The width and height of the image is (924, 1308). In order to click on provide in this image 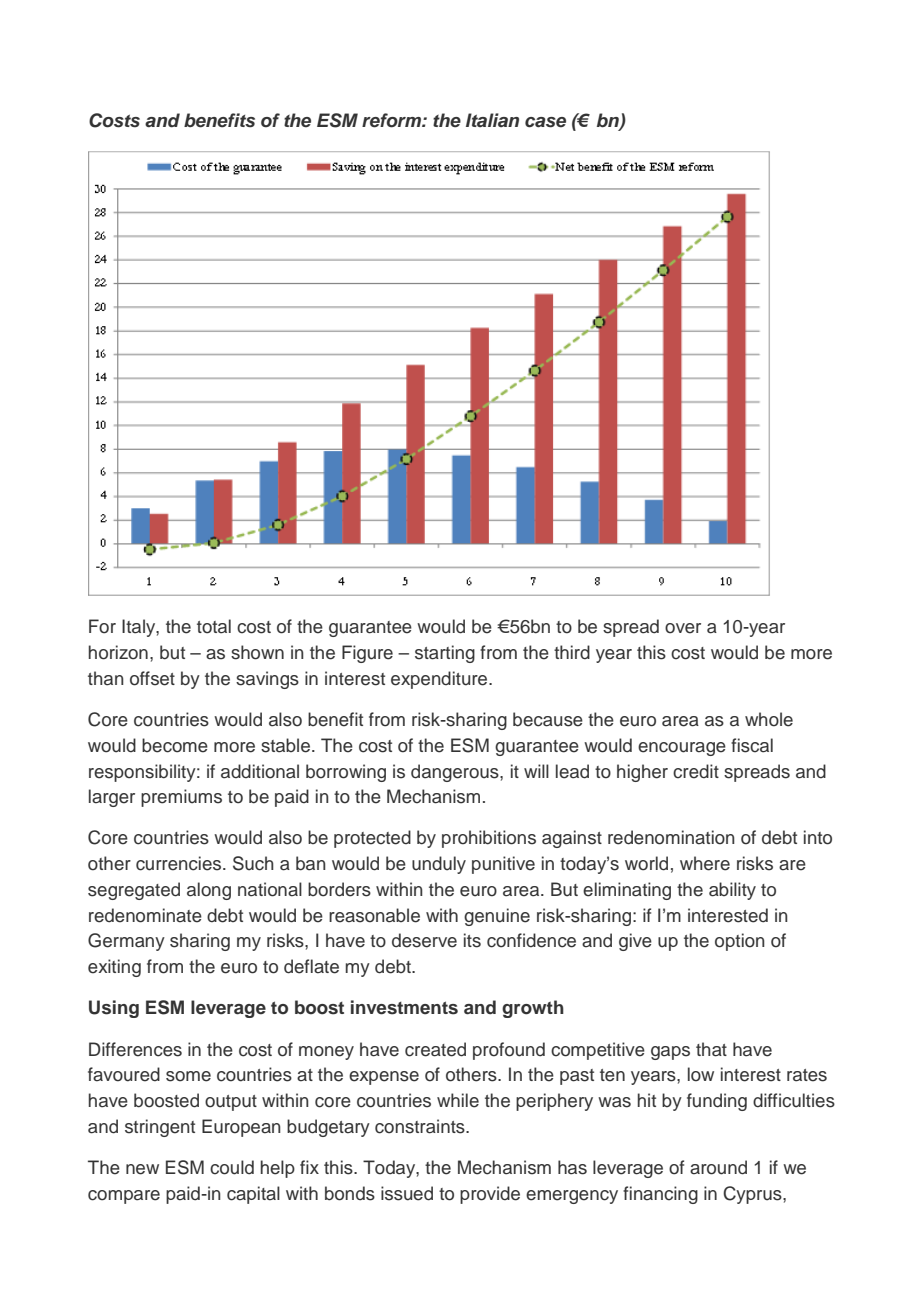, I will do `click(490, 1195)`.
